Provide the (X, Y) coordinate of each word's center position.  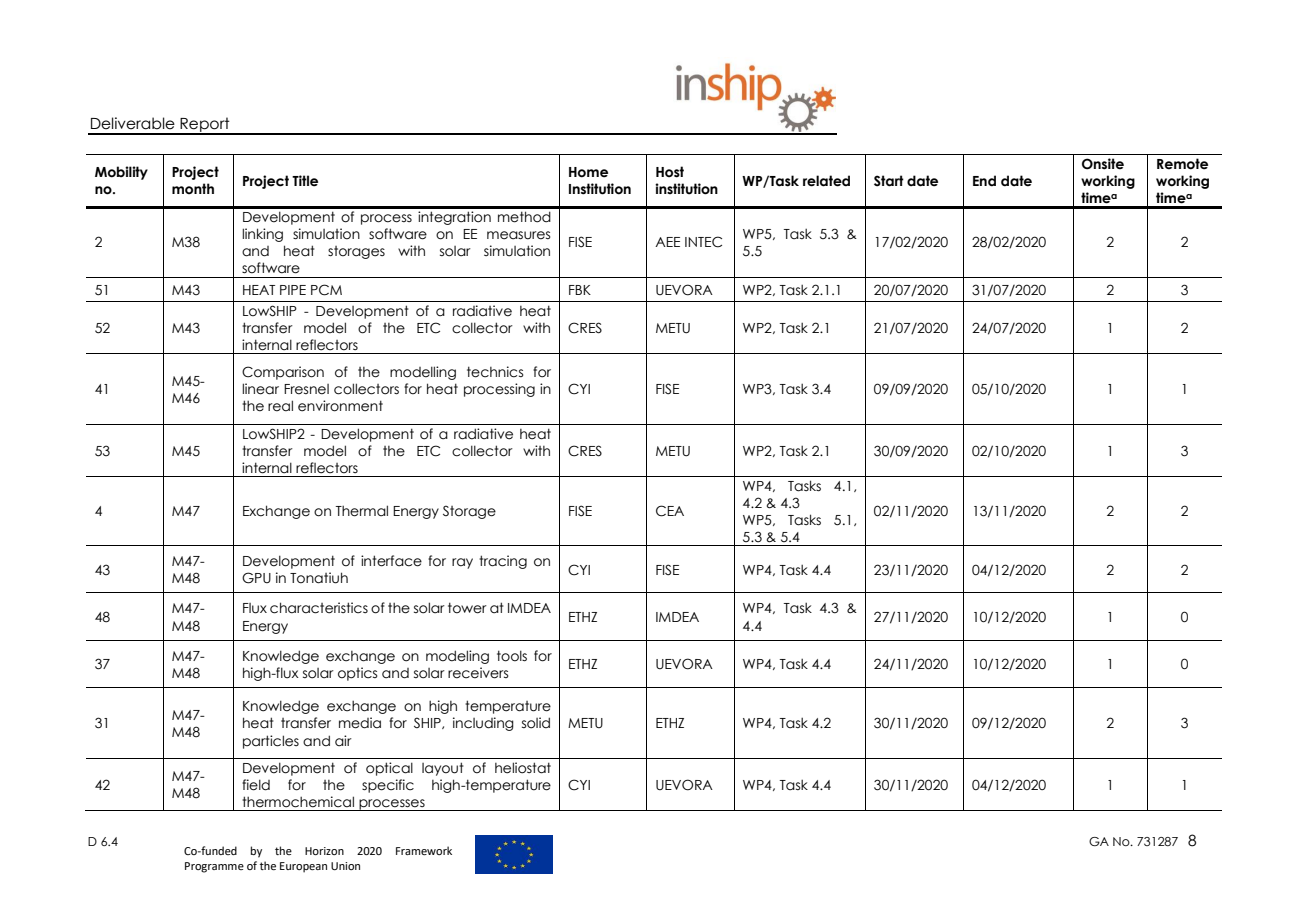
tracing (503, 562)
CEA (670, 511)
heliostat (523, 768)
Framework (424, 850)
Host (670, 172)
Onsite (1103, 164)
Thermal (362, 511)
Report (205, 125)
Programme (214, 867)
